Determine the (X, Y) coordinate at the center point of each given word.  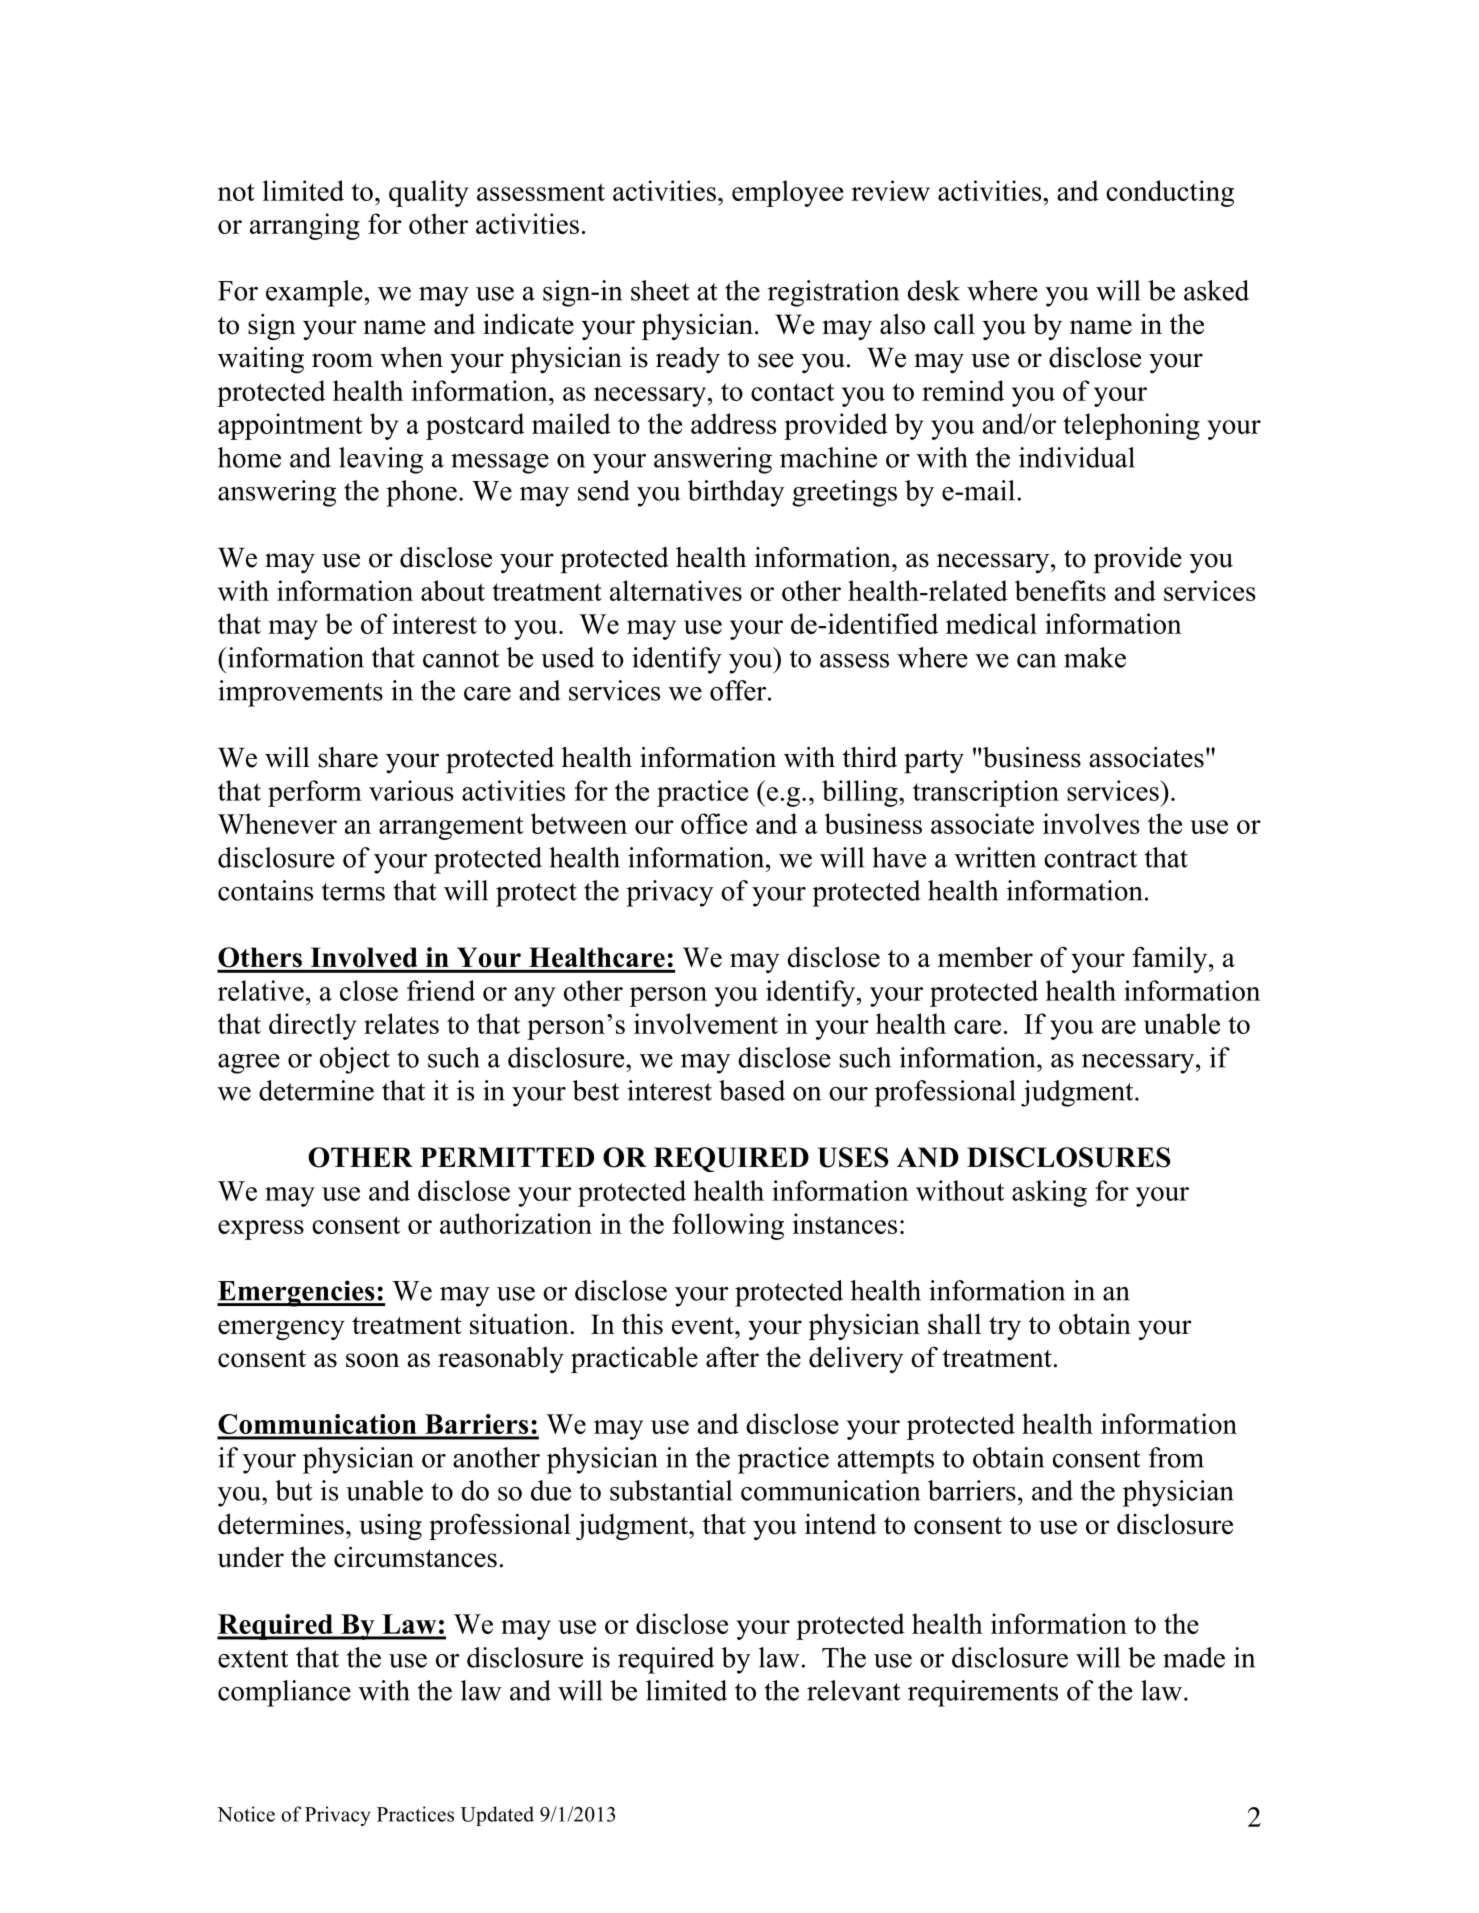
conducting (1170, 193)
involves (1091, 823)
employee (788, 193)
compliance (284, 1693)
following (728, 1226)
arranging (305, 226)
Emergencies (297, 1293)
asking (1049, 1193)
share (348, 757)
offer (739, 690)
